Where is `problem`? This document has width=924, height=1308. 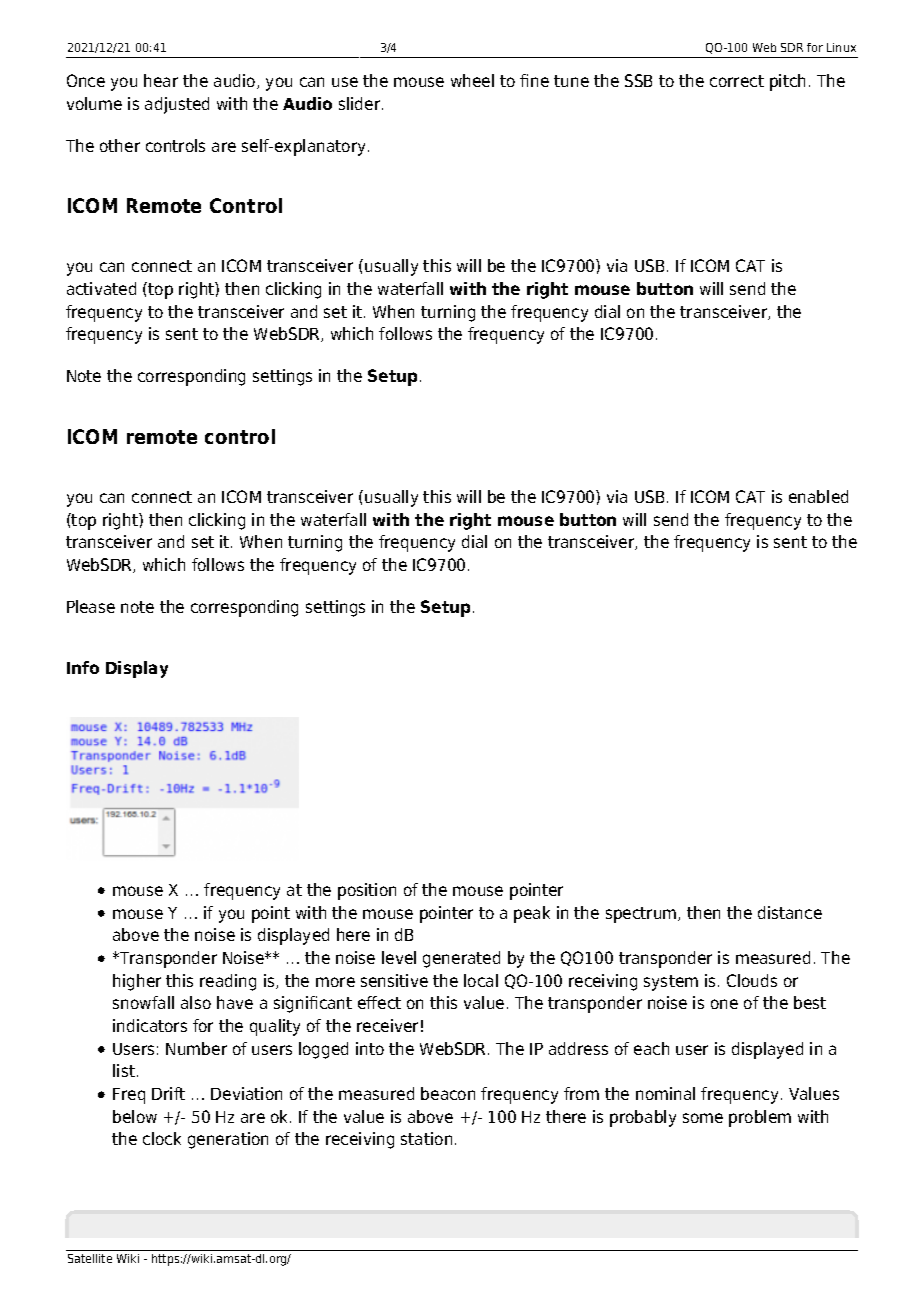 problem is located at coordinates (760, 1118).
